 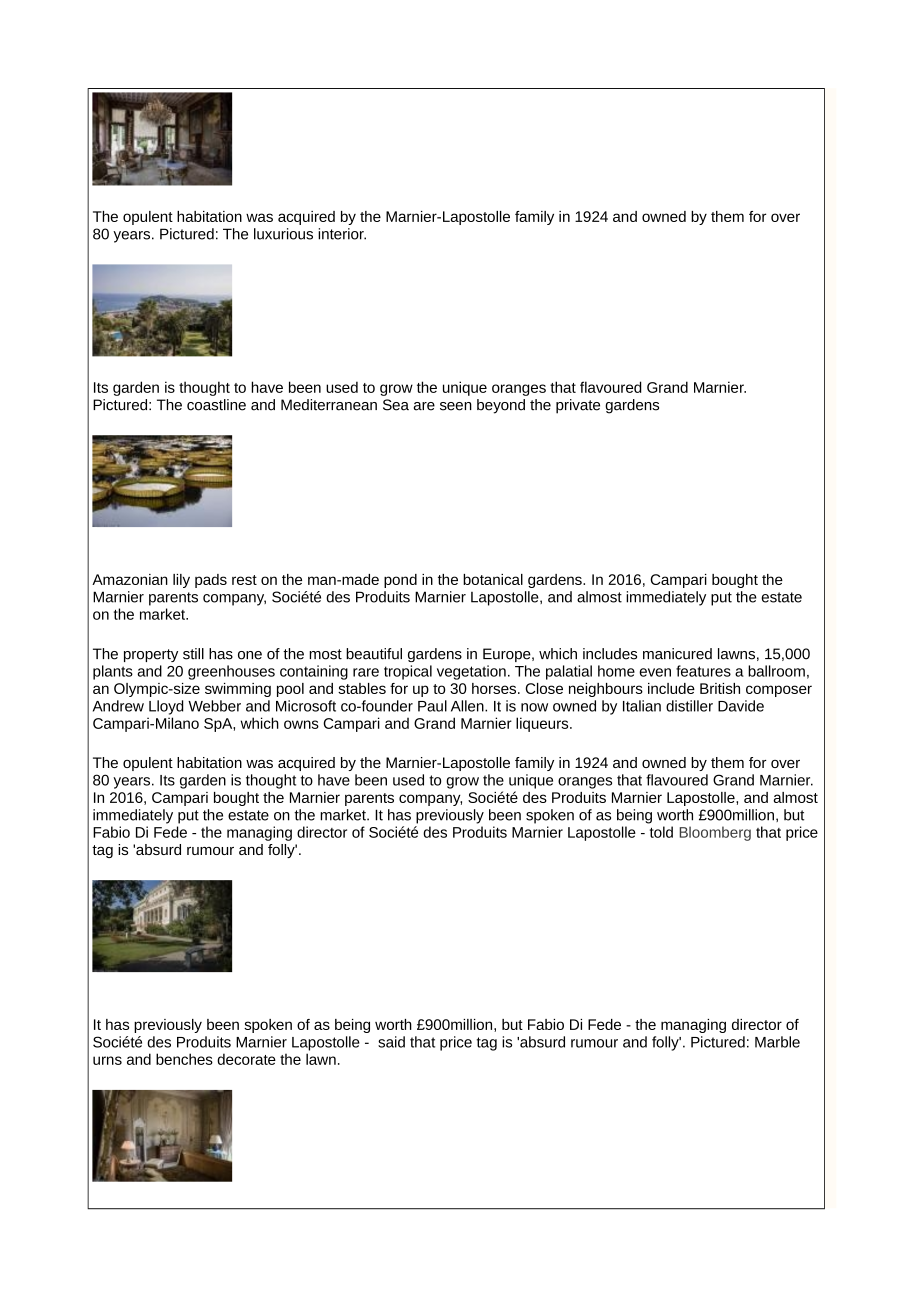 I want to click on seen, so click(x=456, y=406).
